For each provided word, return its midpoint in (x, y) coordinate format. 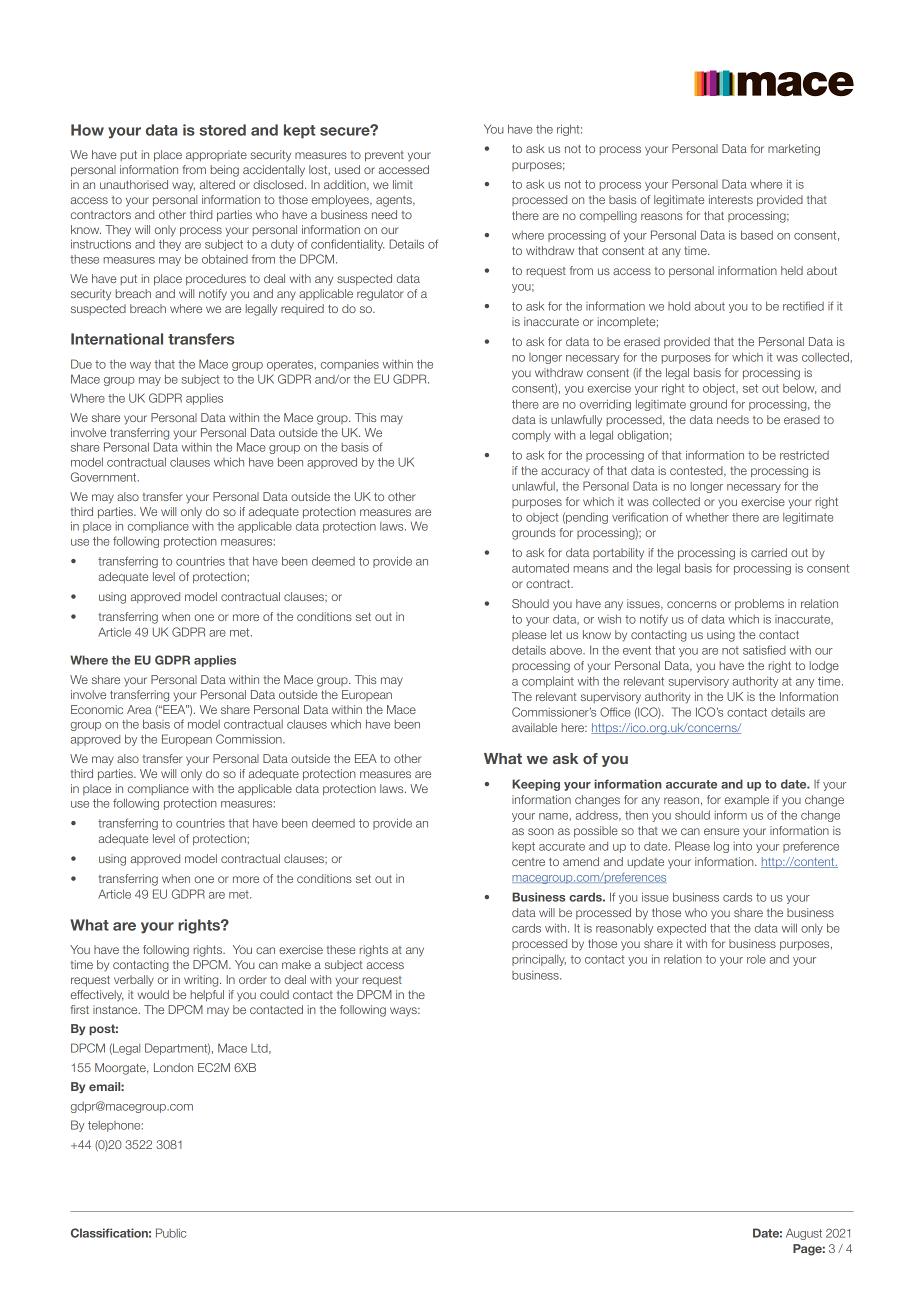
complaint (548, 682)
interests (731, 199)
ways (404, 1012)
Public (171, 1233)
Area (139, 709)
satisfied (764, 650)
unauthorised (134, 184)
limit (403, 184)
